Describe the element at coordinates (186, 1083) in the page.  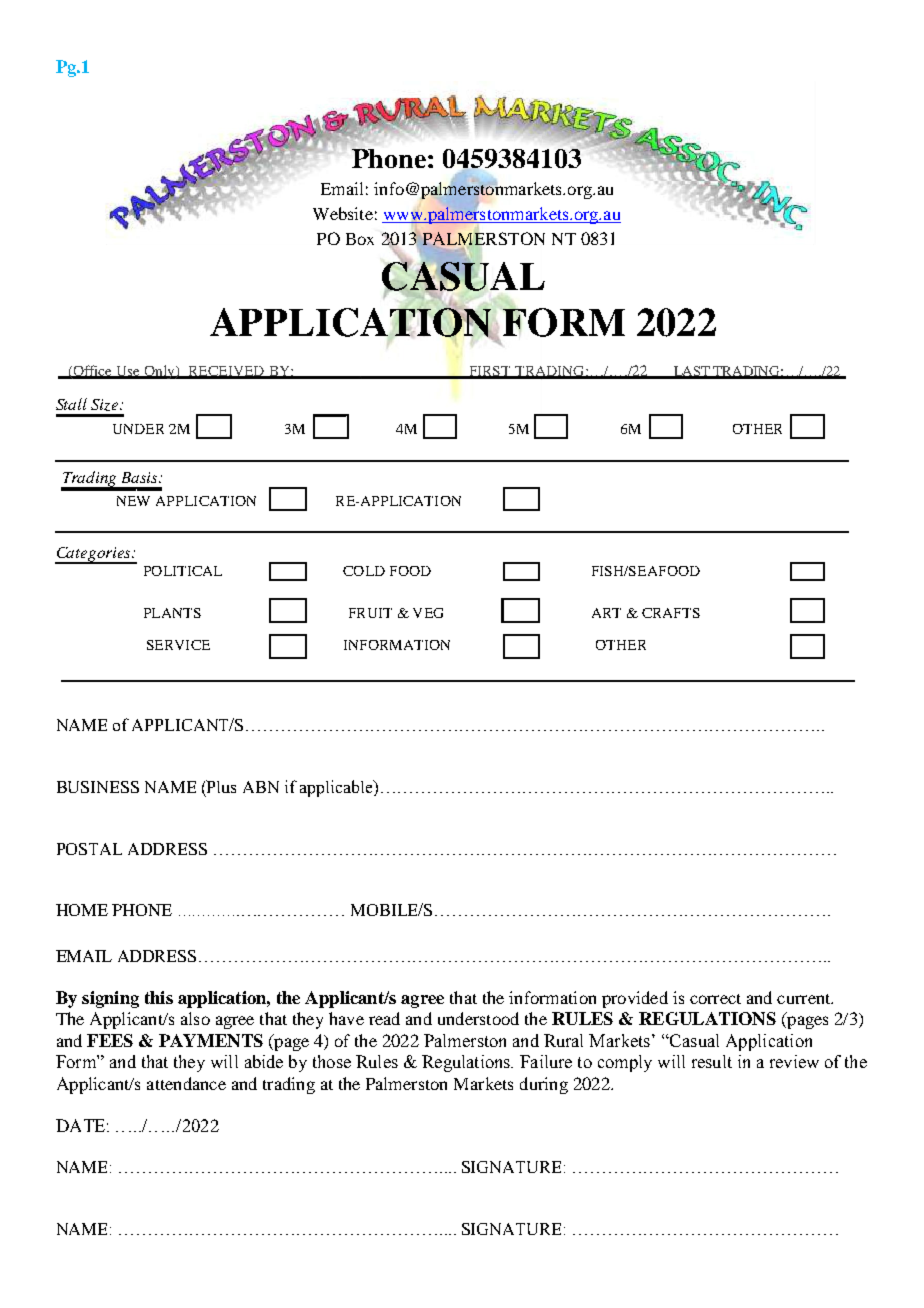
I see `attendance` at that location.
